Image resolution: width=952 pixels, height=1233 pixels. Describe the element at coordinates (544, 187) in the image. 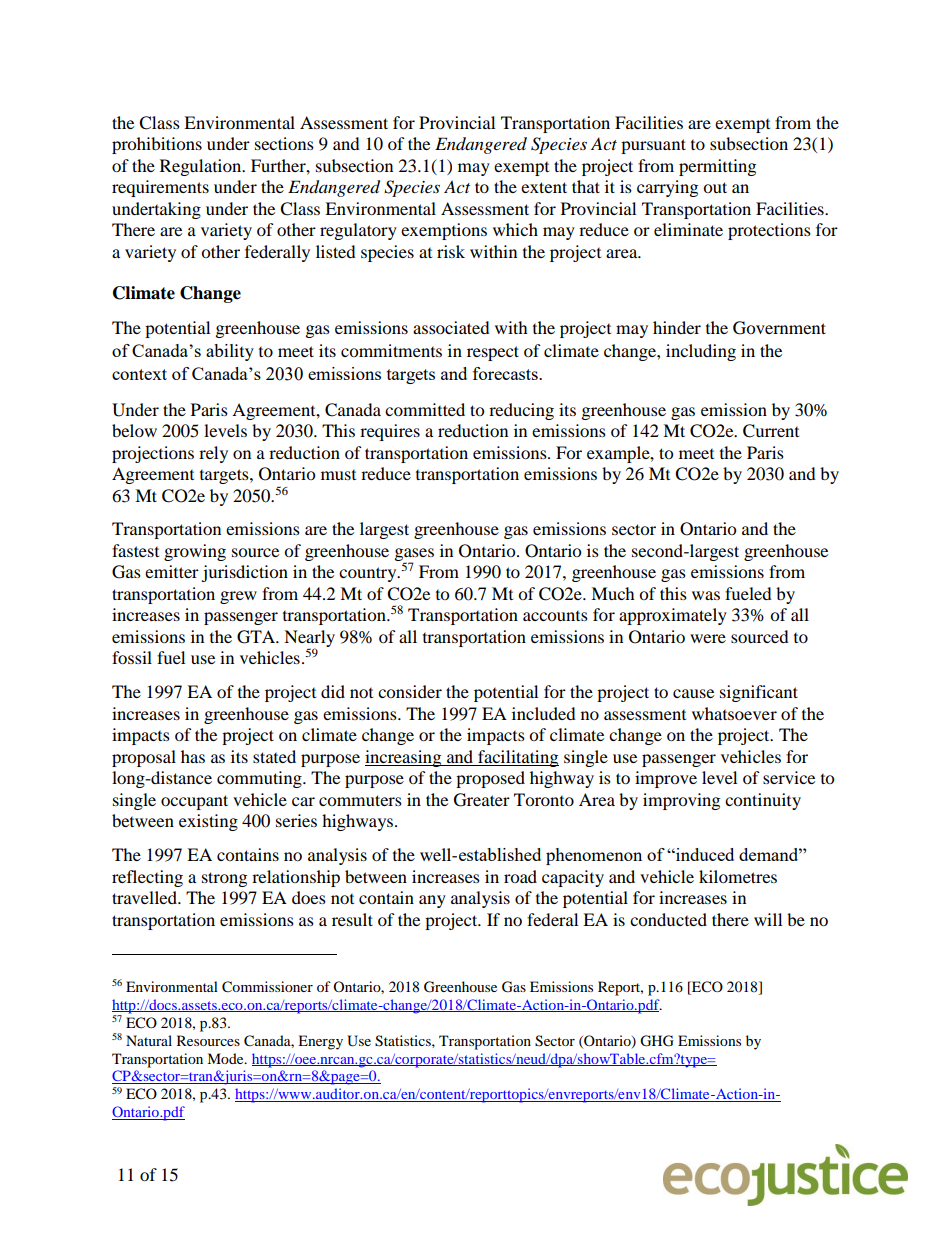

I see `extent` at that location.
